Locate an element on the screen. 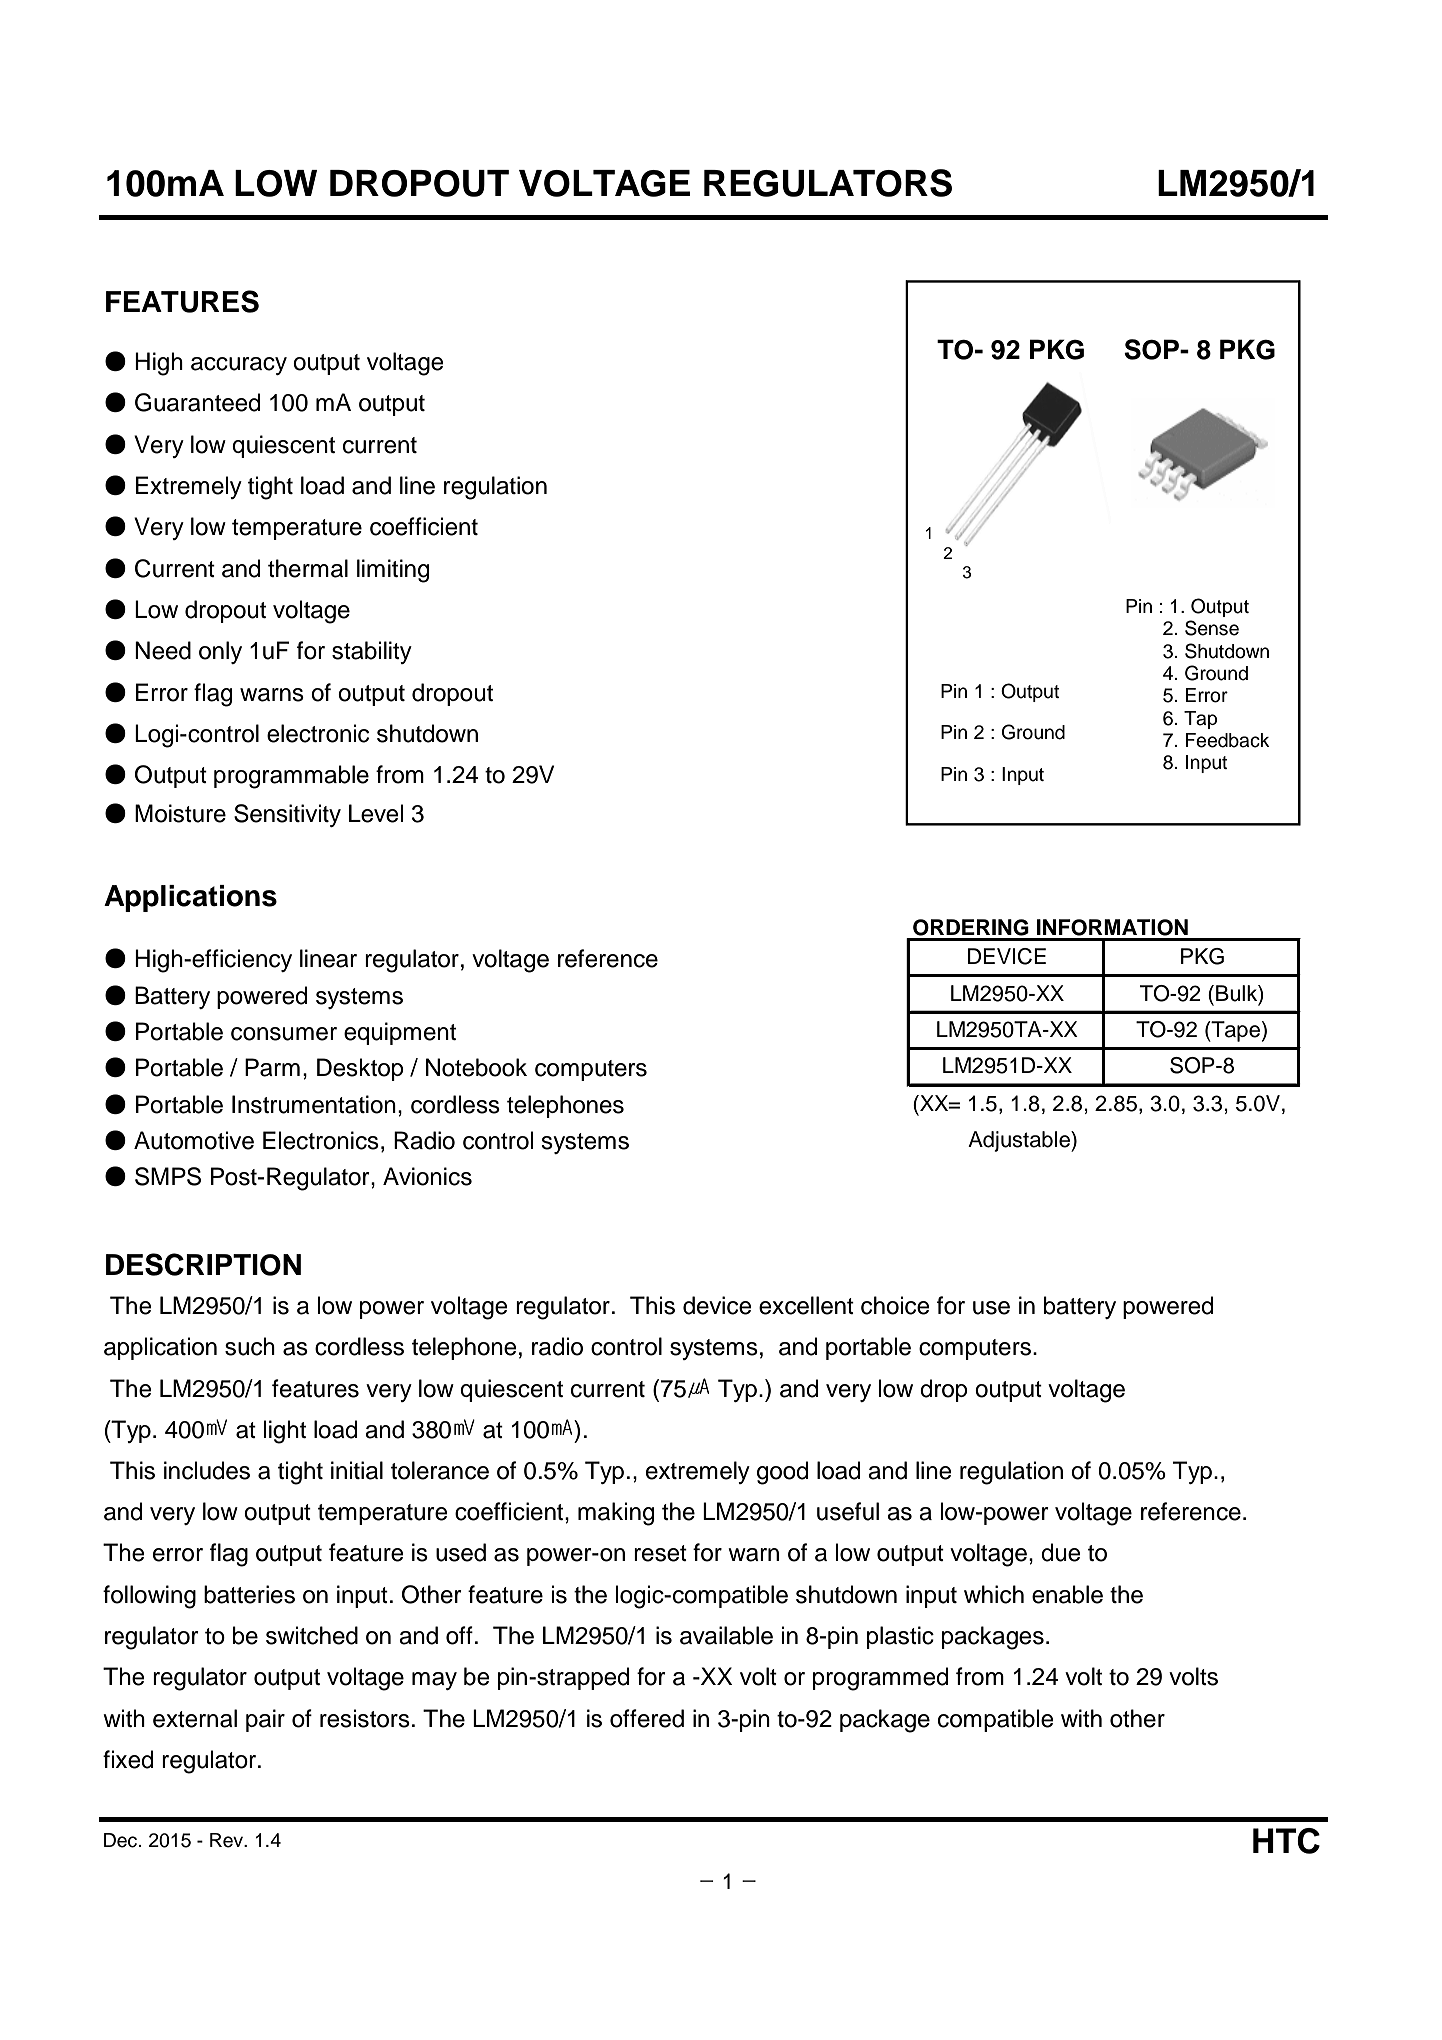 This screenshot has width=1442, height=2040. such is located at coordinates (250, 1346).
